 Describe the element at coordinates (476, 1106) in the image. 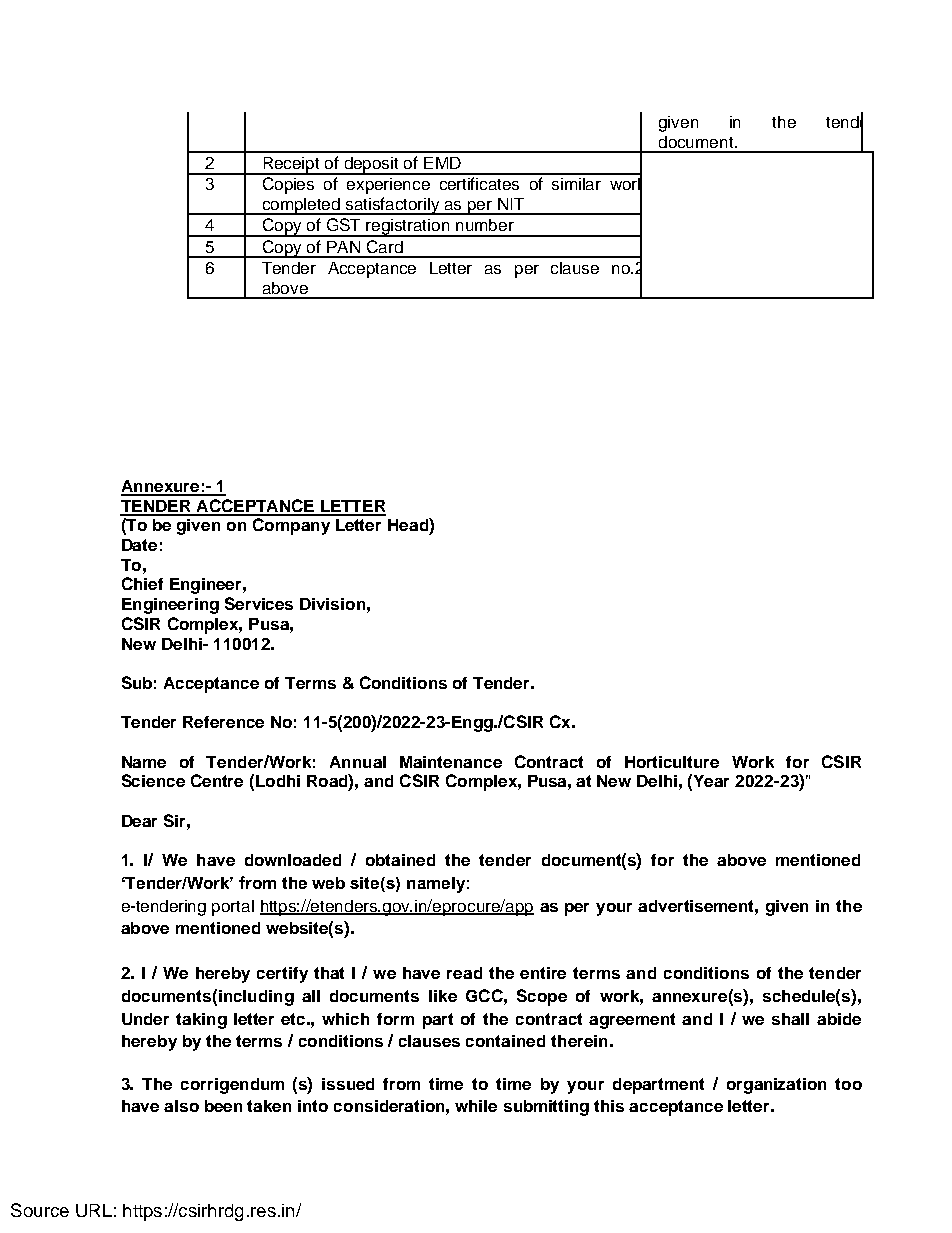

I see `while` at that location.
